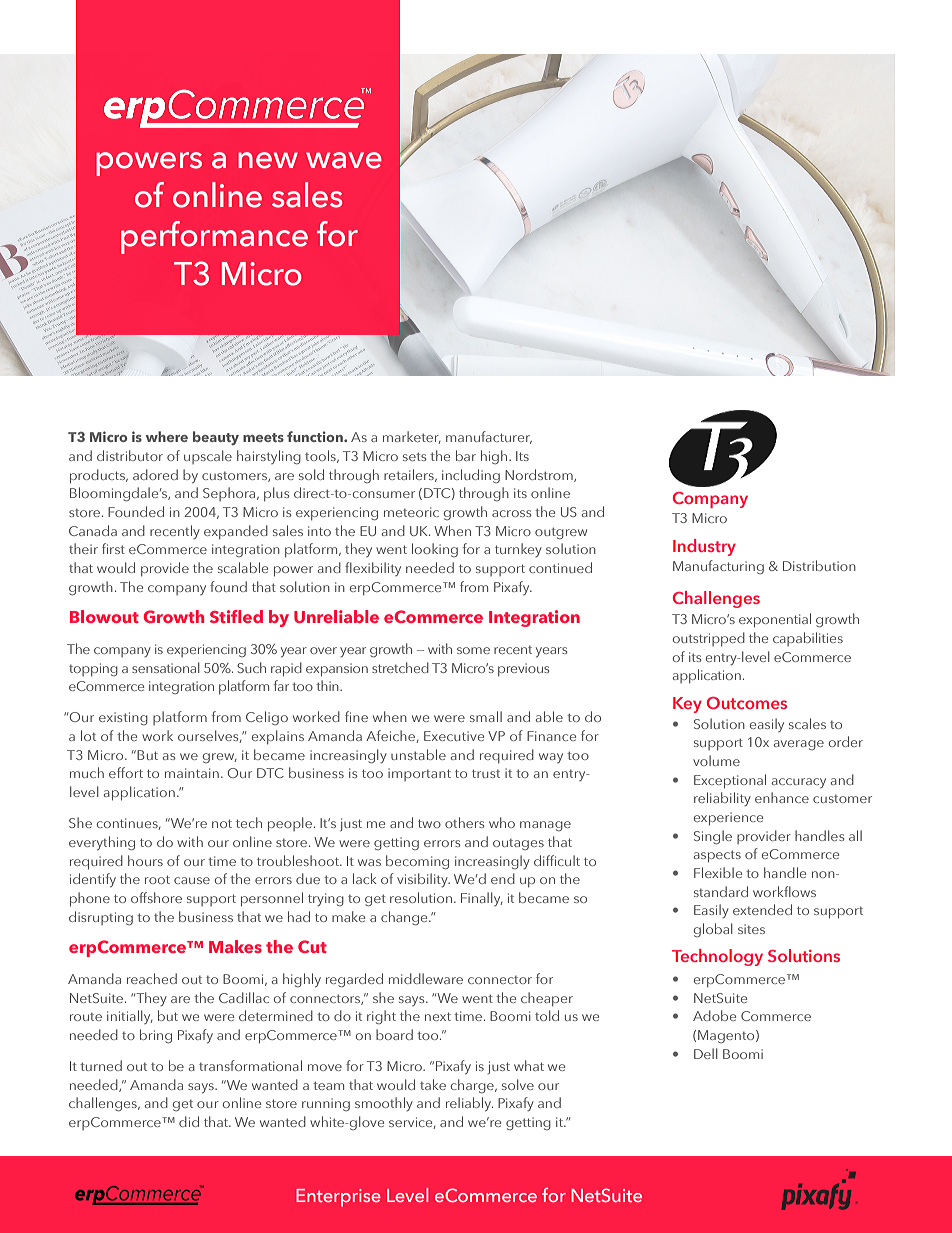 This page has width=952, height=1233. What do you see at coordinates (473, 650) in the page?
I see `some` at bounding box center [473, 650].
